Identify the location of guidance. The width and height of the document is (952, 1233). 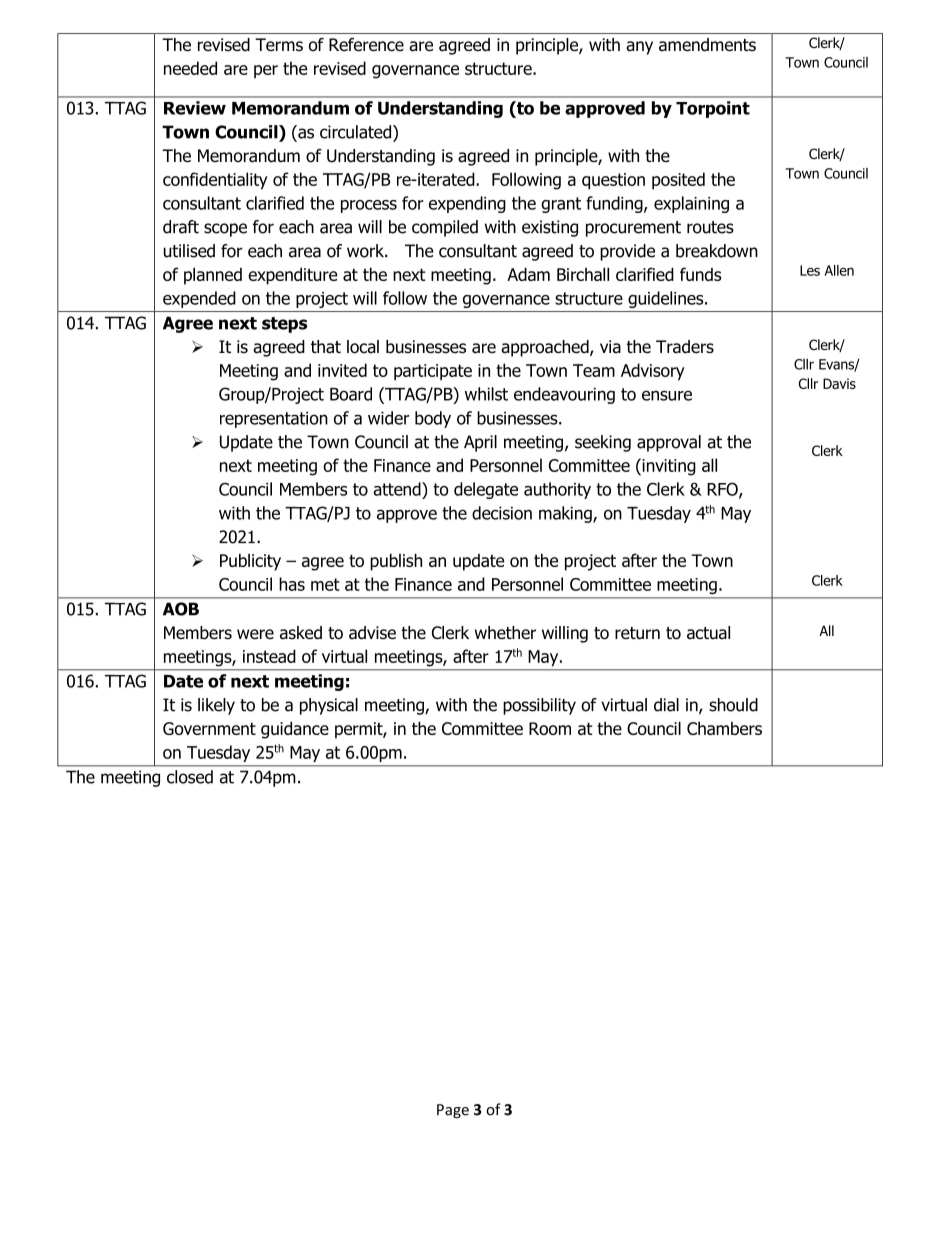
(295, 730).
